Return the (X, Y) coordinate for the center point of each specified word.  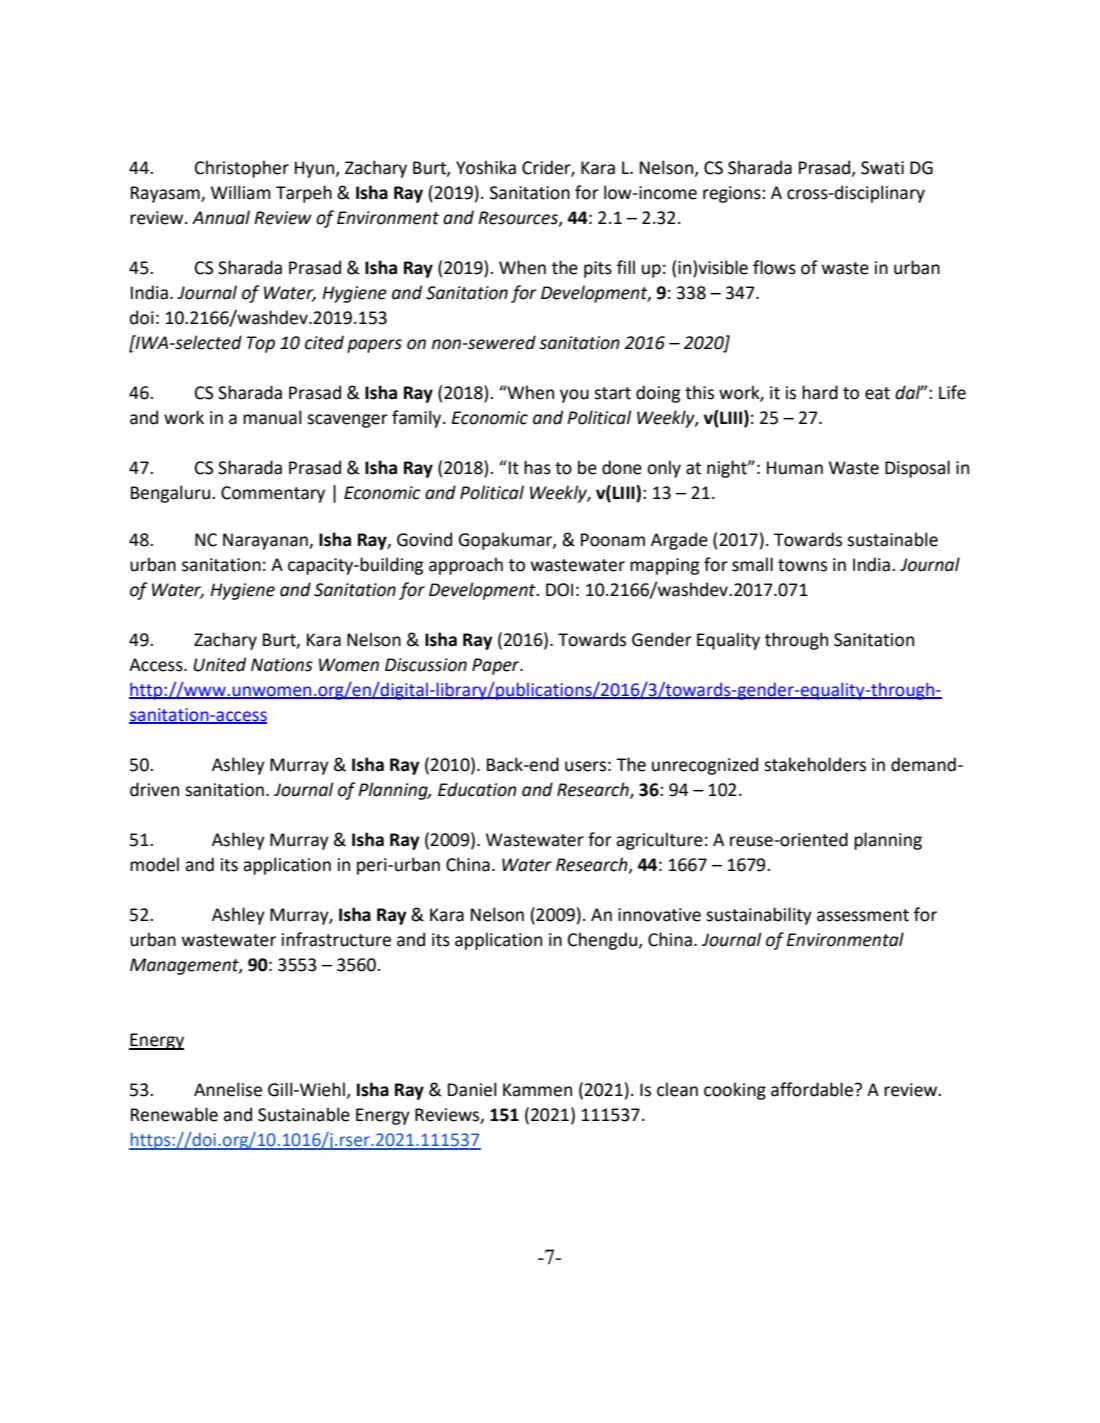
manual (272, 417)
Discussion (426, 665)
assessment (863, 915)
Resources (519, 218)
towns (802, 565)
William (241, 192)
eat (877, 393)
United (219, 664)
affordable (813, 1089)
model (154, 864)
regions (733, 194)
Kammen (537, 1090)
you (574, 396)
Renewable (174, 1114)
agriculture (659, 841)
